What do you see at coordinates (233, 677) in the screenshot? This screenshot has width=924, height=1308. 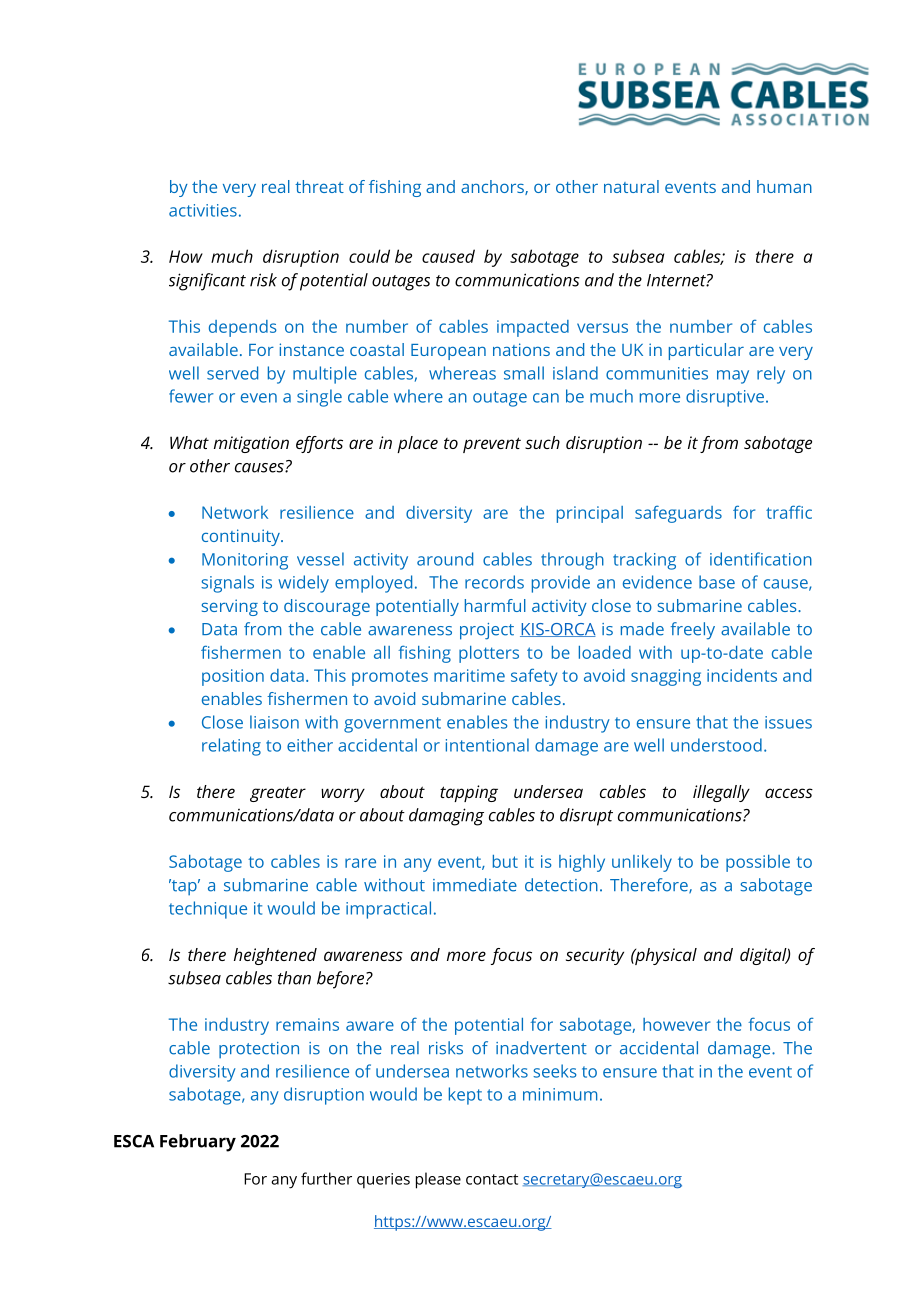 I see `position` at bounding box center [233, 677].
